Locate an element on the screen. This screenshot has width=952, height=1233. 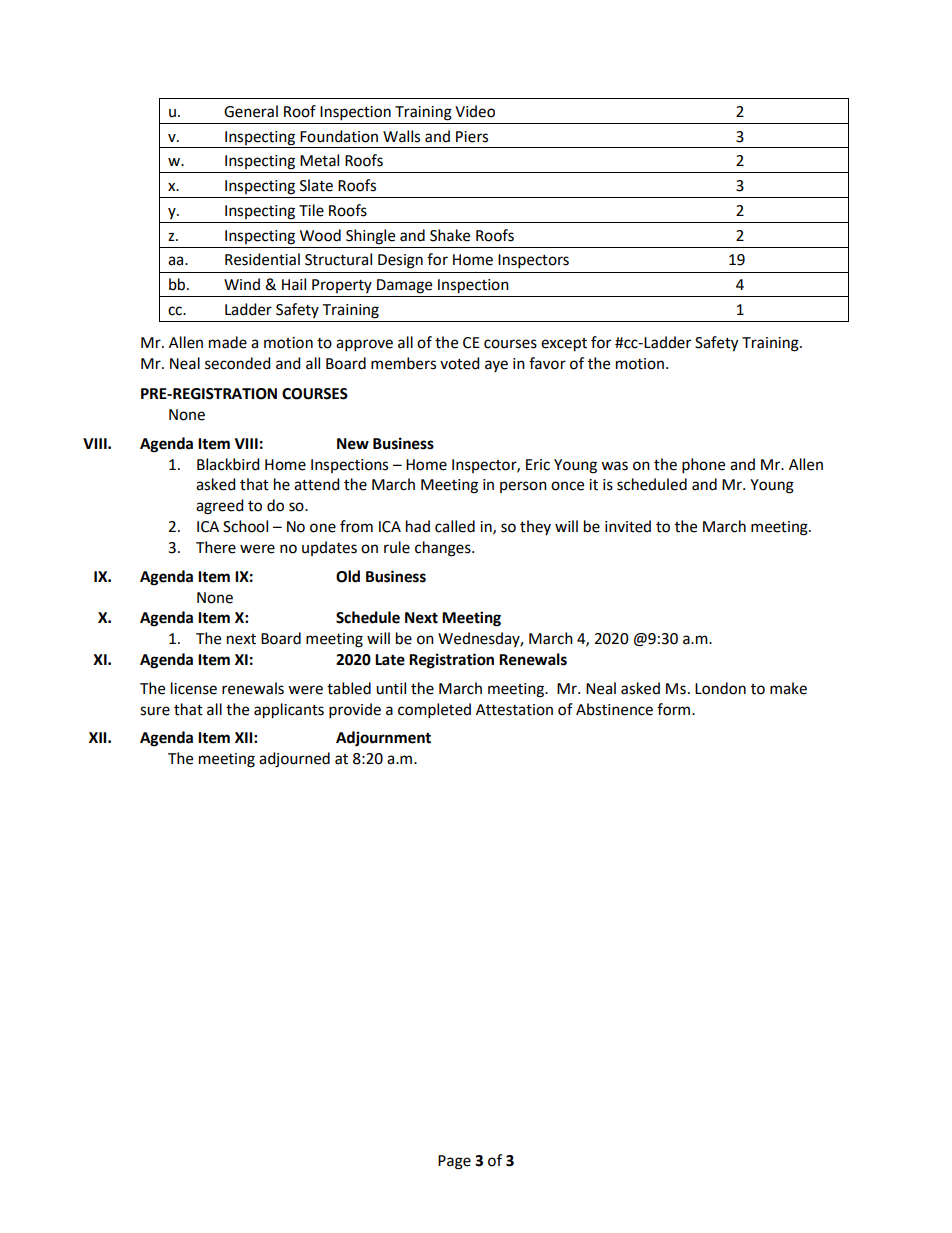
Piers is located at coordinates (472, 137).
